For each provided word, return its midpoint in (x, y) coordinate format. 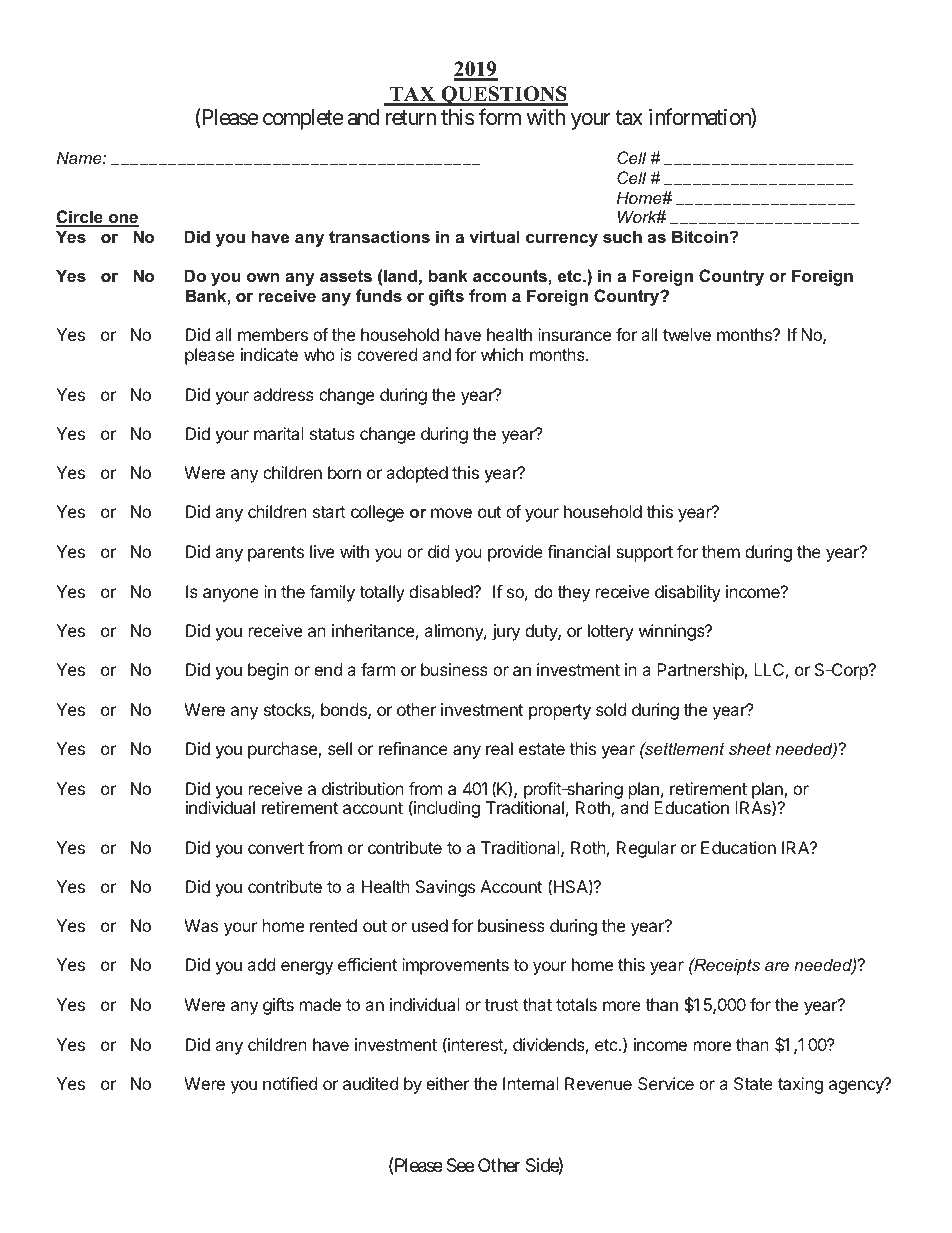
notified (290, 1083)
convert (276, 848)
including (446, 809)
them (721, 551)
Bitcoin (701, 236)
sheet (750, 748)
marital (279, 433)
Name (80, 157)
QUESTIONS (503, 96)
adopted (417, 474)
